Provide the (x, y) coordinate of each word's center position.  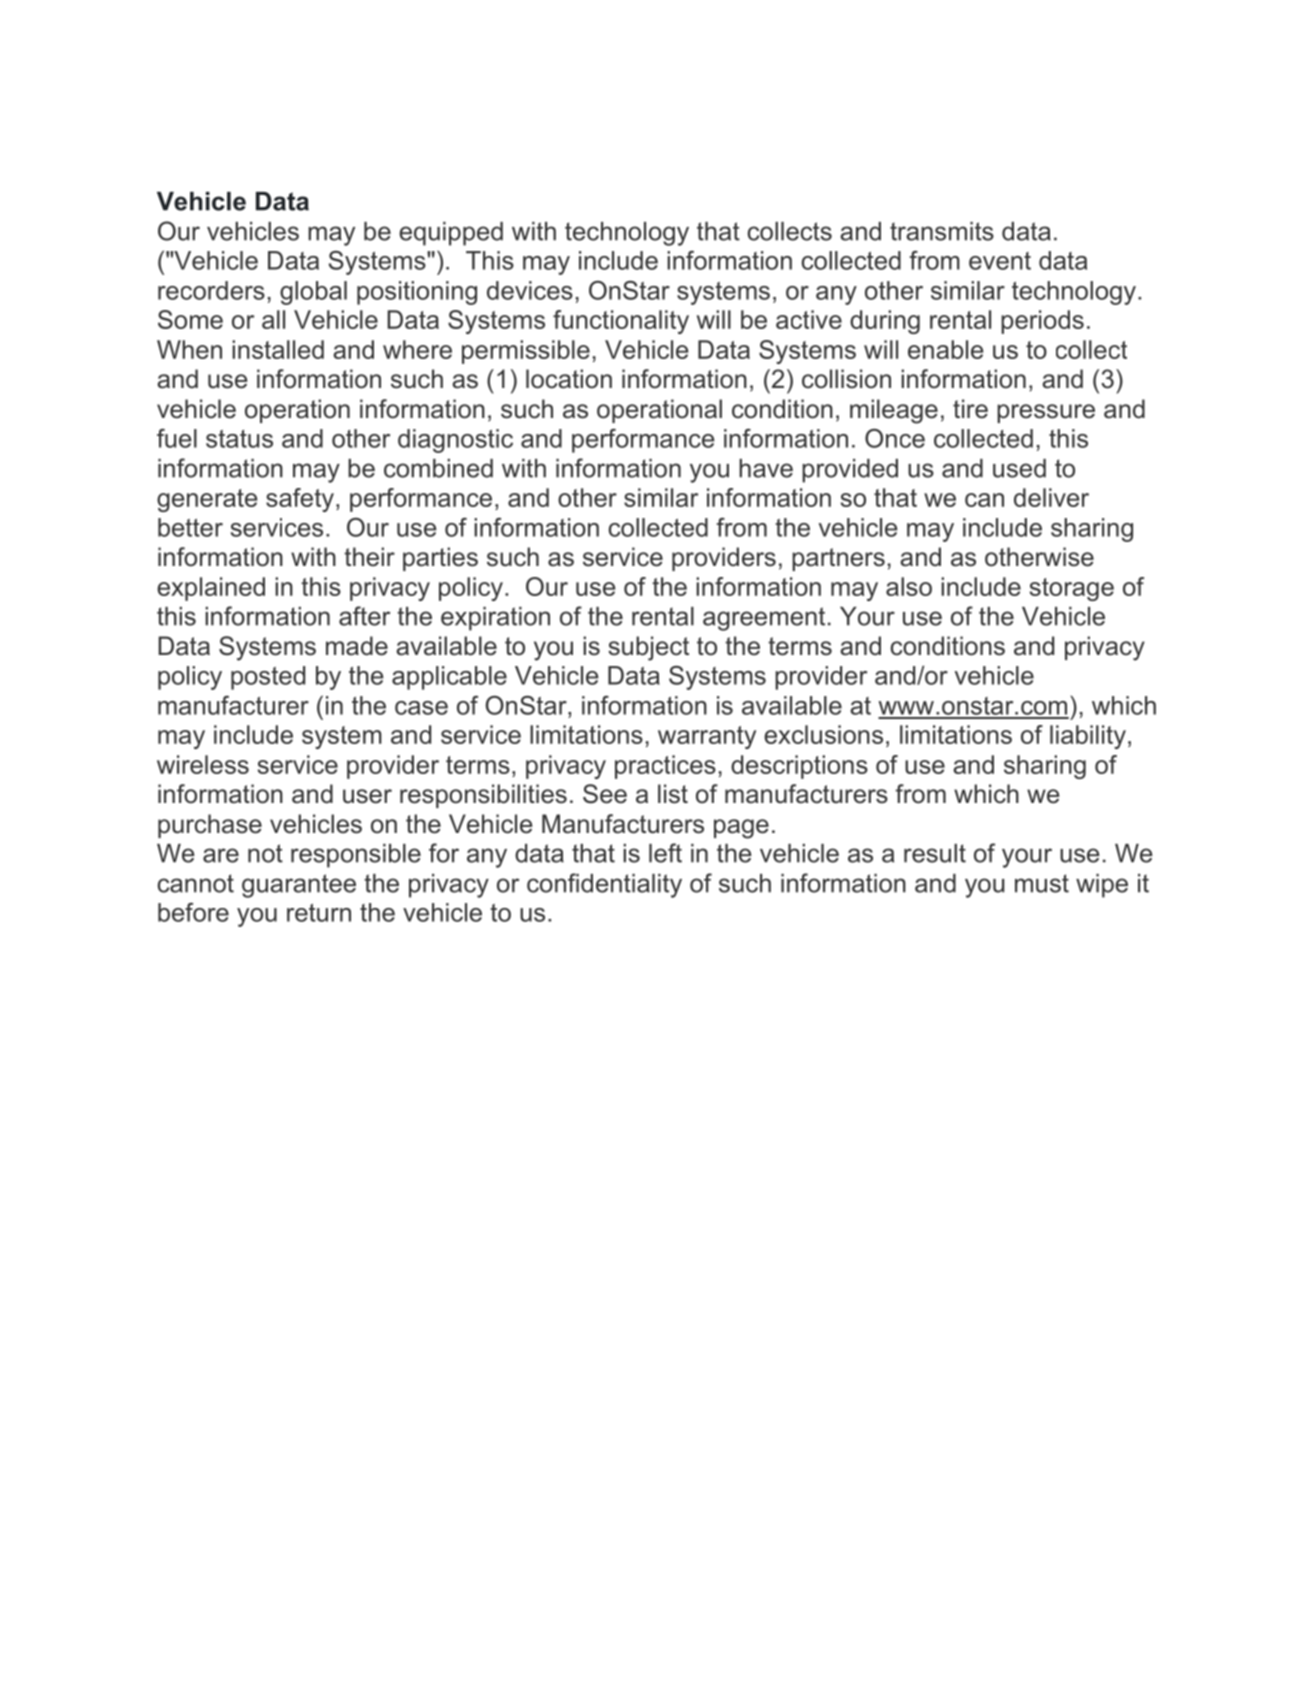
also (909, 586)
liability (1088, 737)
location (569, 379)
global (313, 293)
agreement (764, 619)
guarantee (299, 886)
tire (970, 409)
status (239, 439)
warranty (707, 737)
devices (530, 290)
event (1000, 261)
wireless (203, 764)
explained (211, 589)
